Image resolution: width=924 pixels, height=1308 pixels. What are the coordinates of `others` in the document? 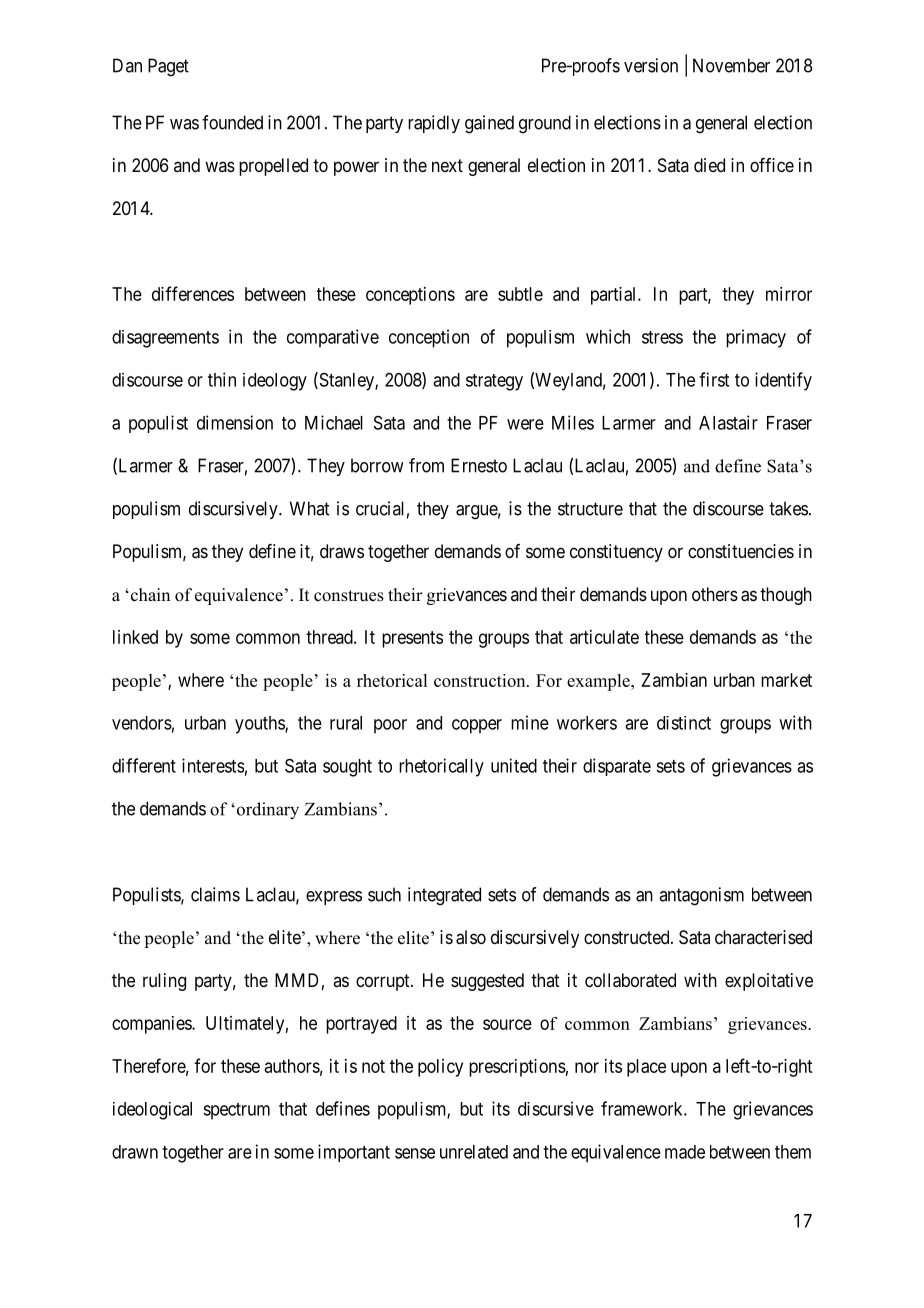 It's located at (715, 594).
